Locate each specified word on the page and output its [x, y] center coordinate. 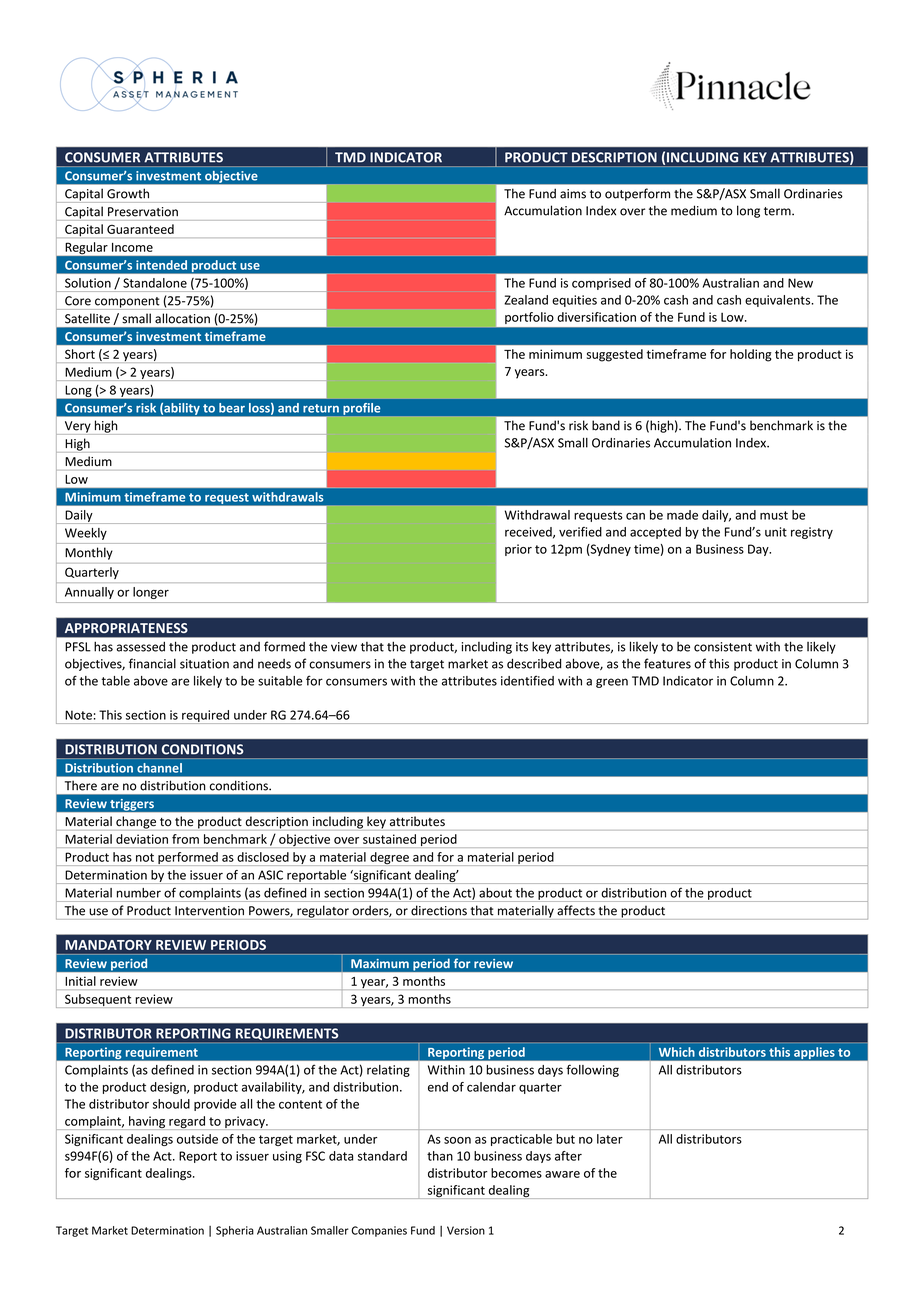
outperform [637, 194]
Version [466, 1230]
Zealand [526, 300]
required [205, 717]
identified [527, 680]
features [667, 663]
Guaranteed [140, 229]
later [610, 1139]
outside [197, 1139]
